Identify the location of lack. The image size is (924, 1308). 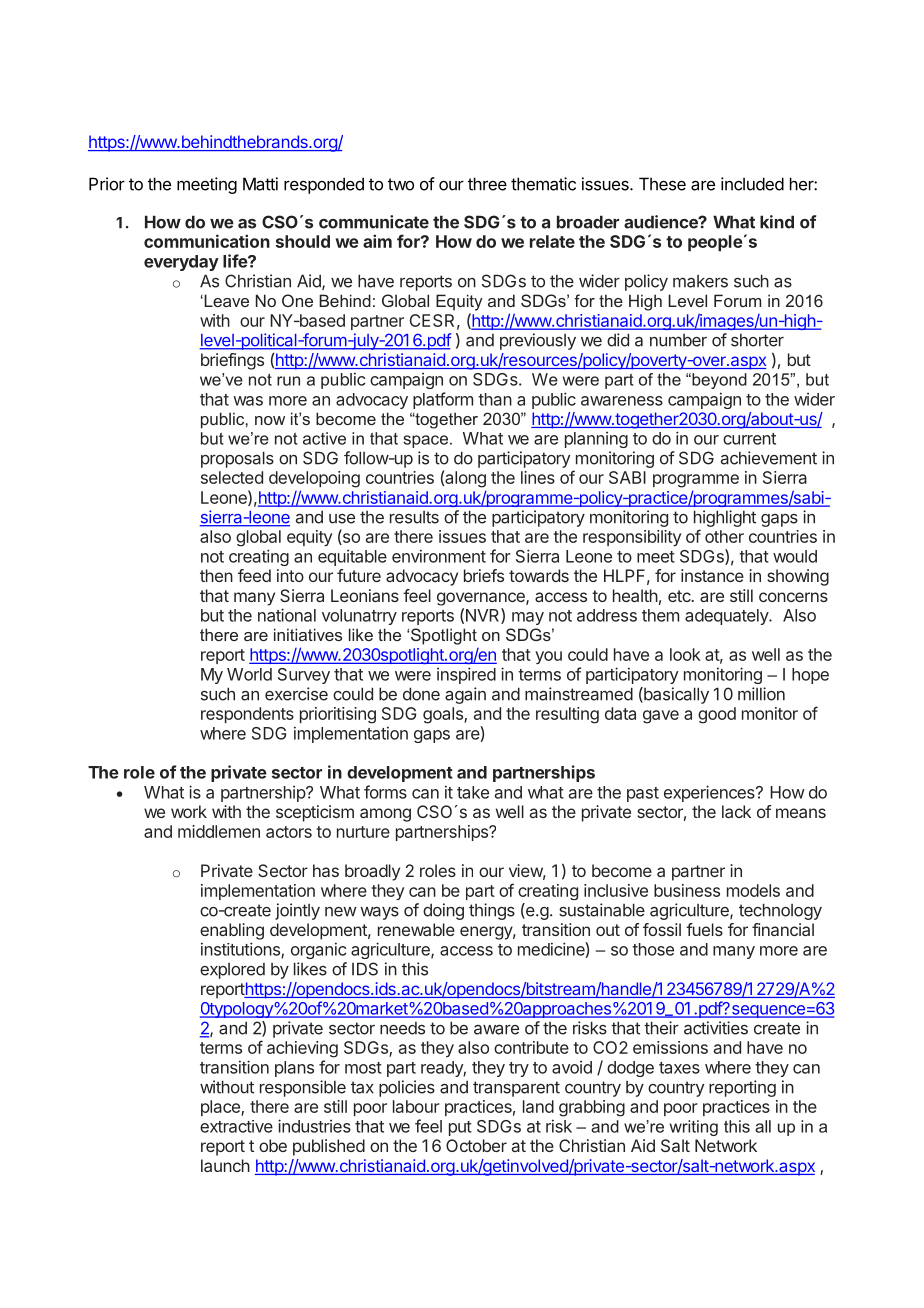
(736, 811).
